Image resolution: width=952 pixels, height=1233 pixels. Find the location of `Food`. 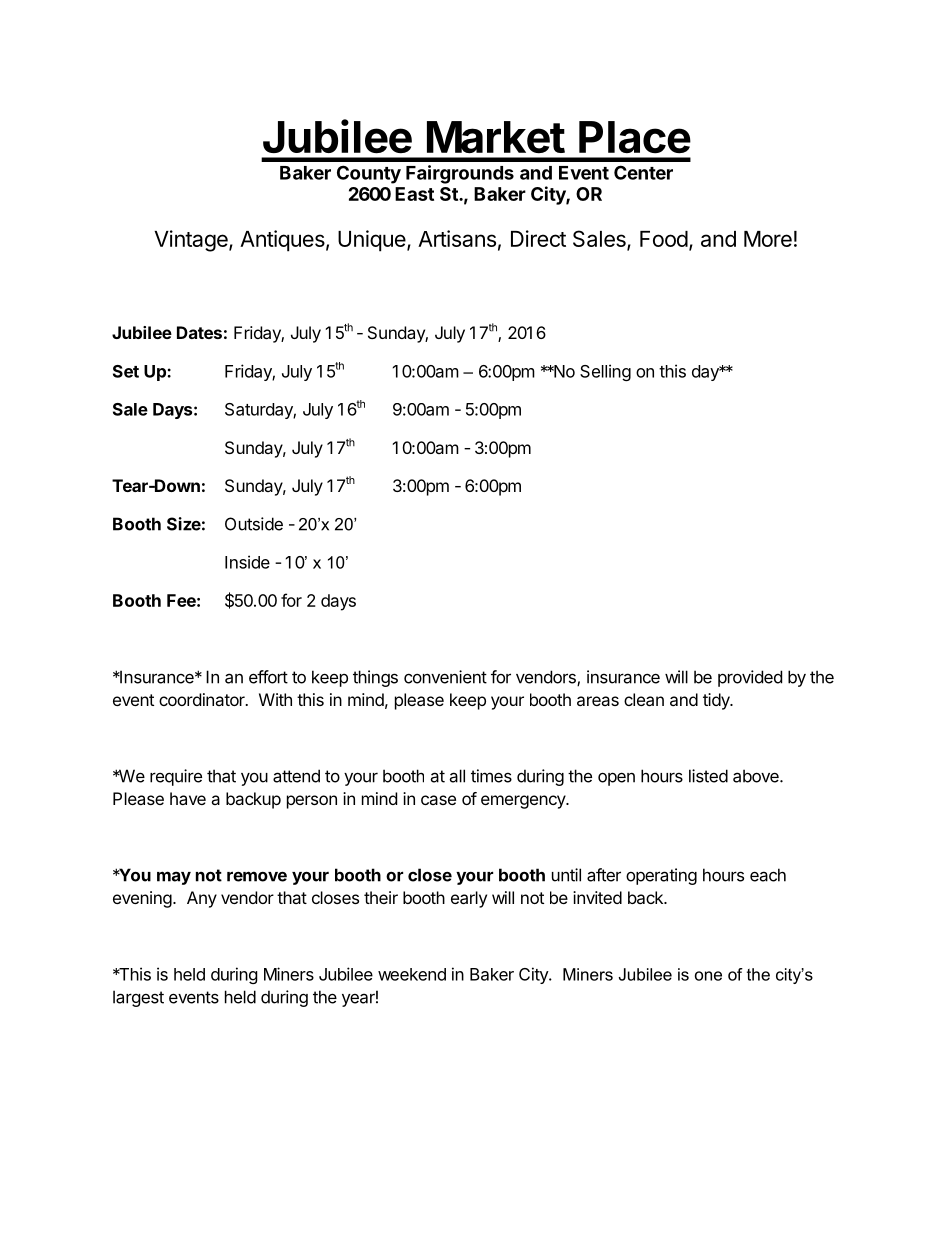

Food is located at coordinates (664, 239).
